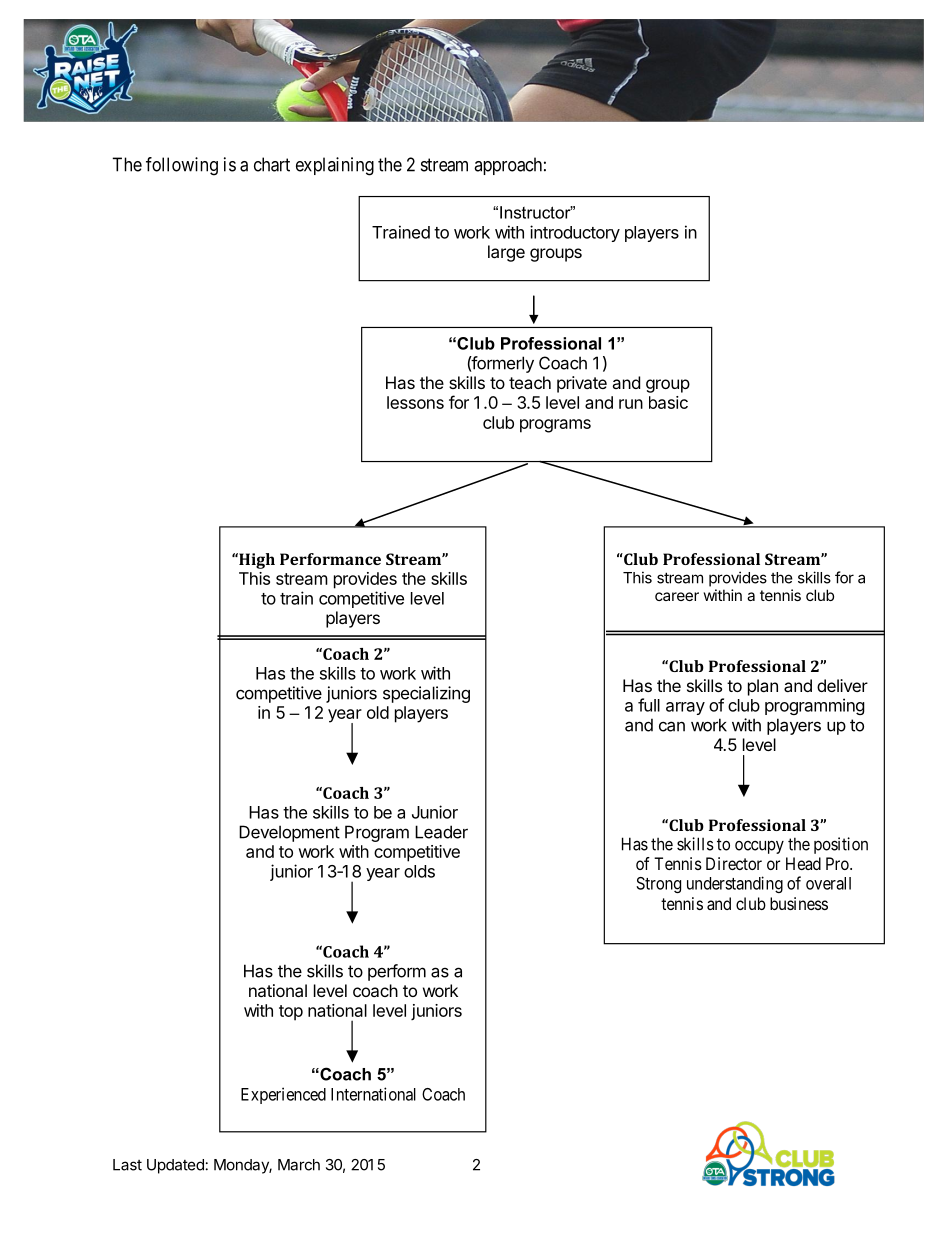 The height and width of the screenshot is (1233, 952). Describe the element at coordinates (530, 382) in the screenshot. I see `teach` at that location.
